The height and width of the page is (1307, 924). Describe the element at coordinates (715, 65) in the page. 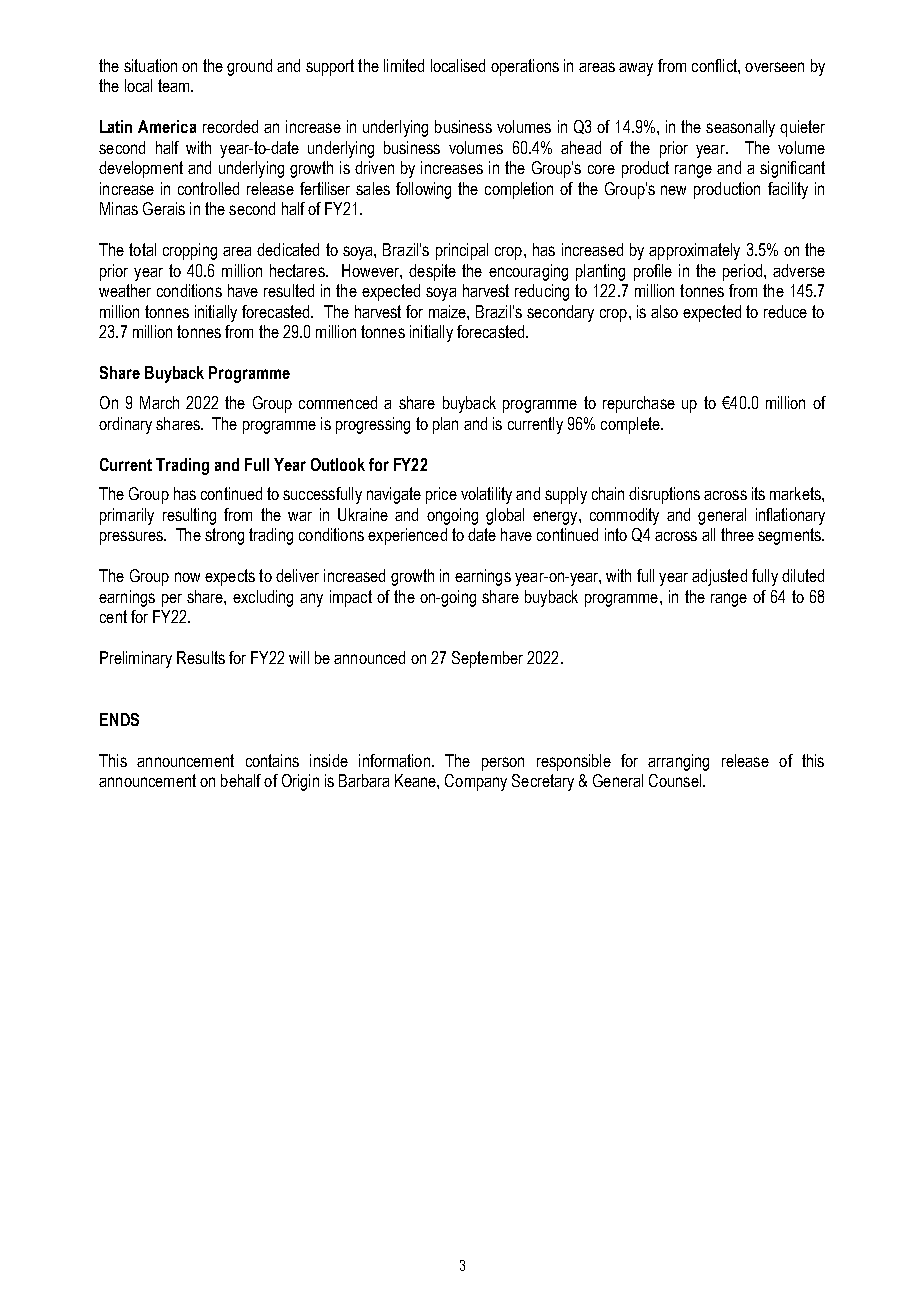

I see `conflict` at that location.
